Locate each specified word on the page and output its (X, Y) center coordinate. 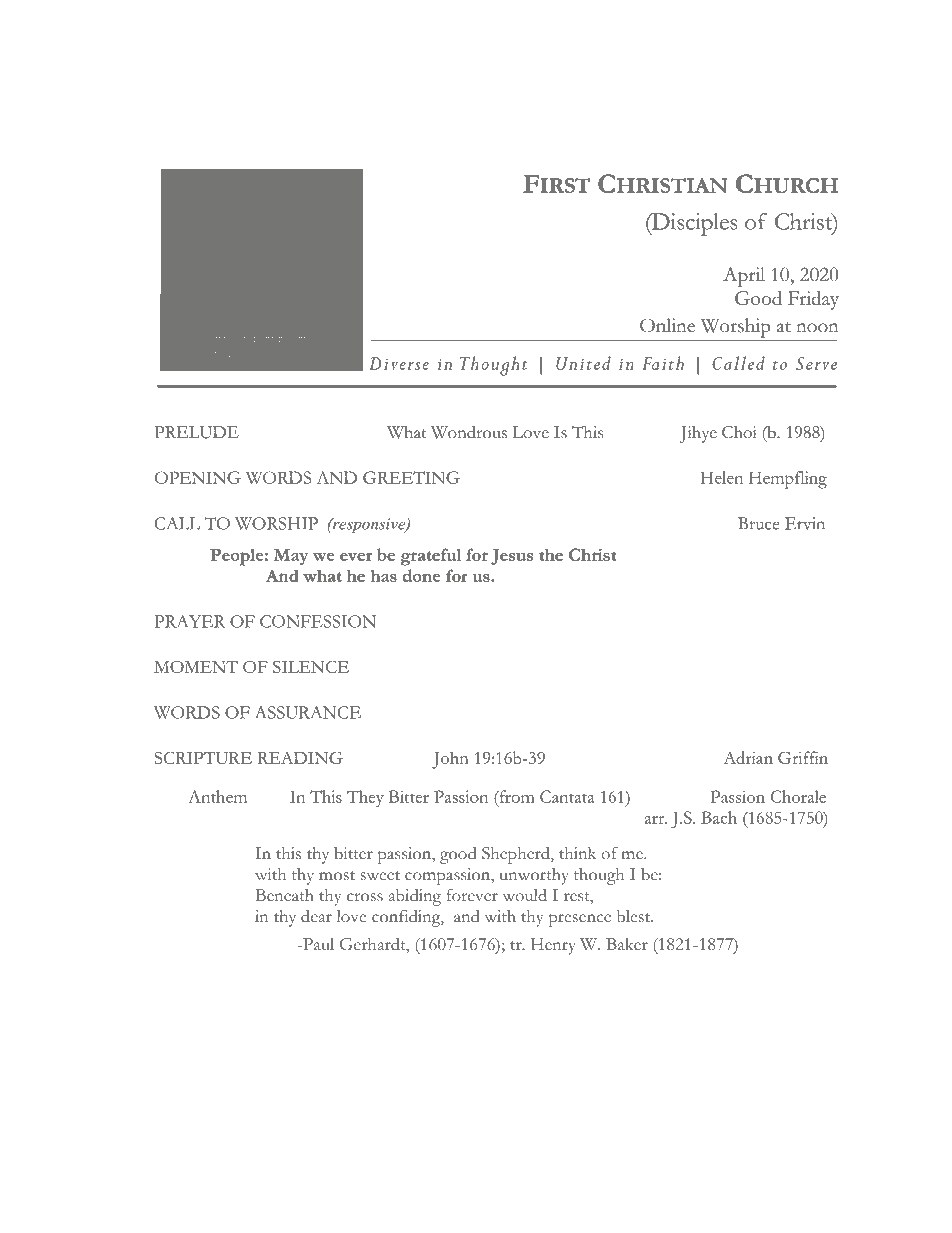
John (450, 760)
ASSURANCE (308, 712)
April (744, 277)
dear (316, 916)
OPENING (198, 477)
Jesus (512, 557)
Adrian (748, 757)
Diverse (399, 363)
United (583, 363)
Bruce (758, 523)
